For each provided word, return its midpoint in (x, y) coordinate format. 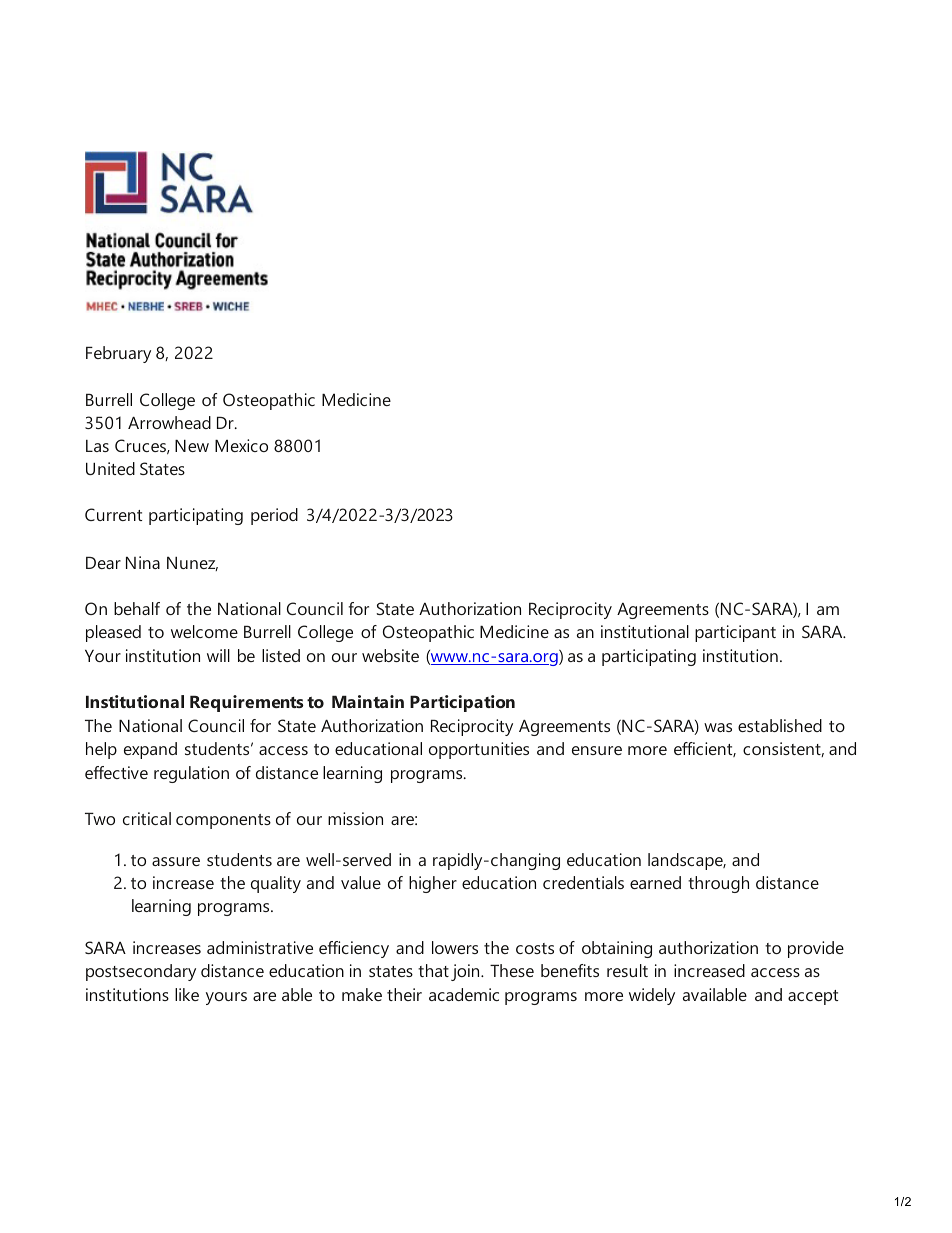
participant (735, 633)
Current (113, 514)
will (218, 655)
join (466, 972)
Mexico (241, 445)
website (390, 655)
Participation (462, 703)
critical (147, 818)
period (274, 516)
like (187, 994)
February (118, 354)
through (718, 884)
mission (355, 818)
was (718, 727)
